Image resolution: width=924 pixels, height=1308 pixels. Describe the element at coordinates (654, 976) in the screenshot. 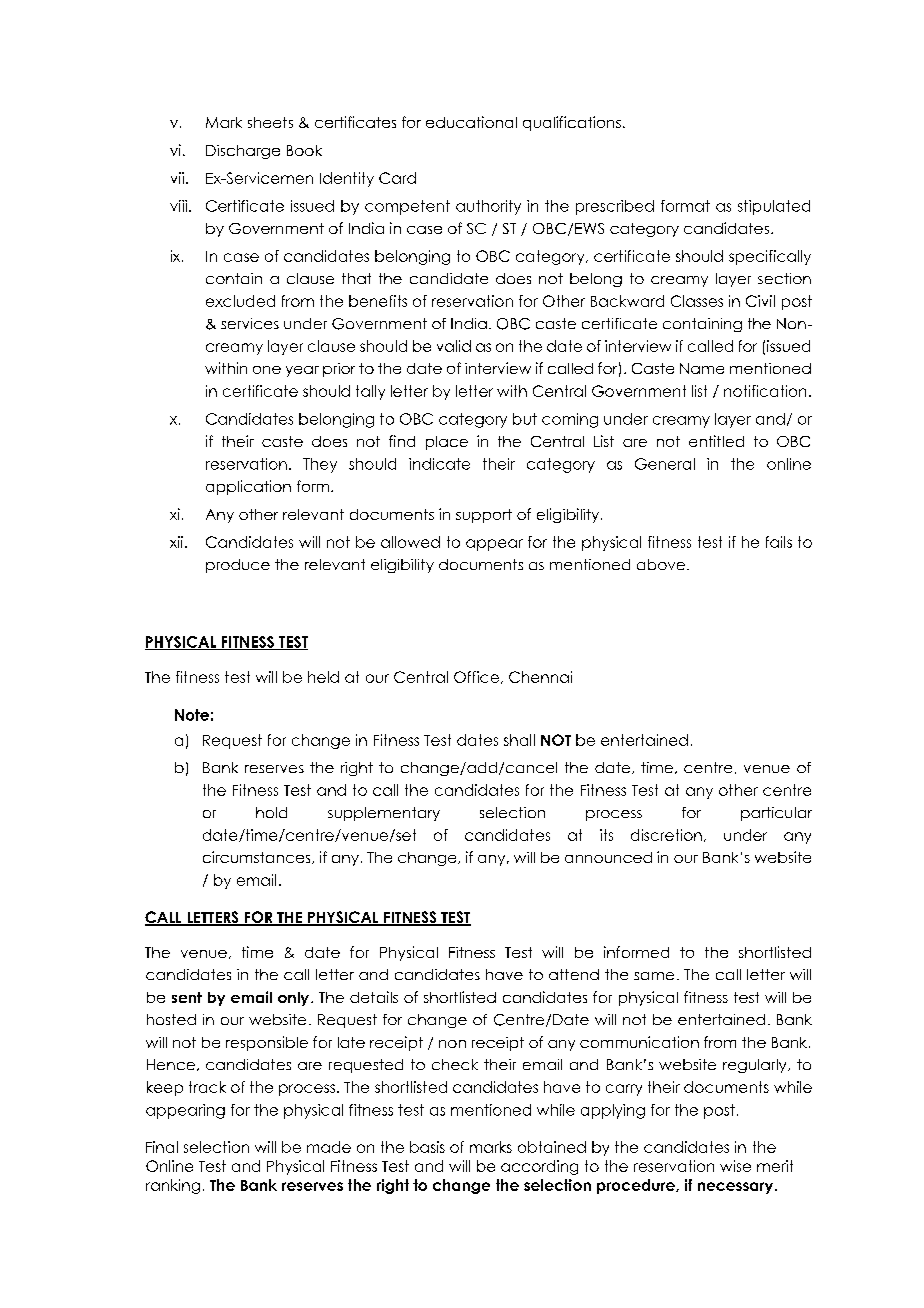

I see `same` at that location.
